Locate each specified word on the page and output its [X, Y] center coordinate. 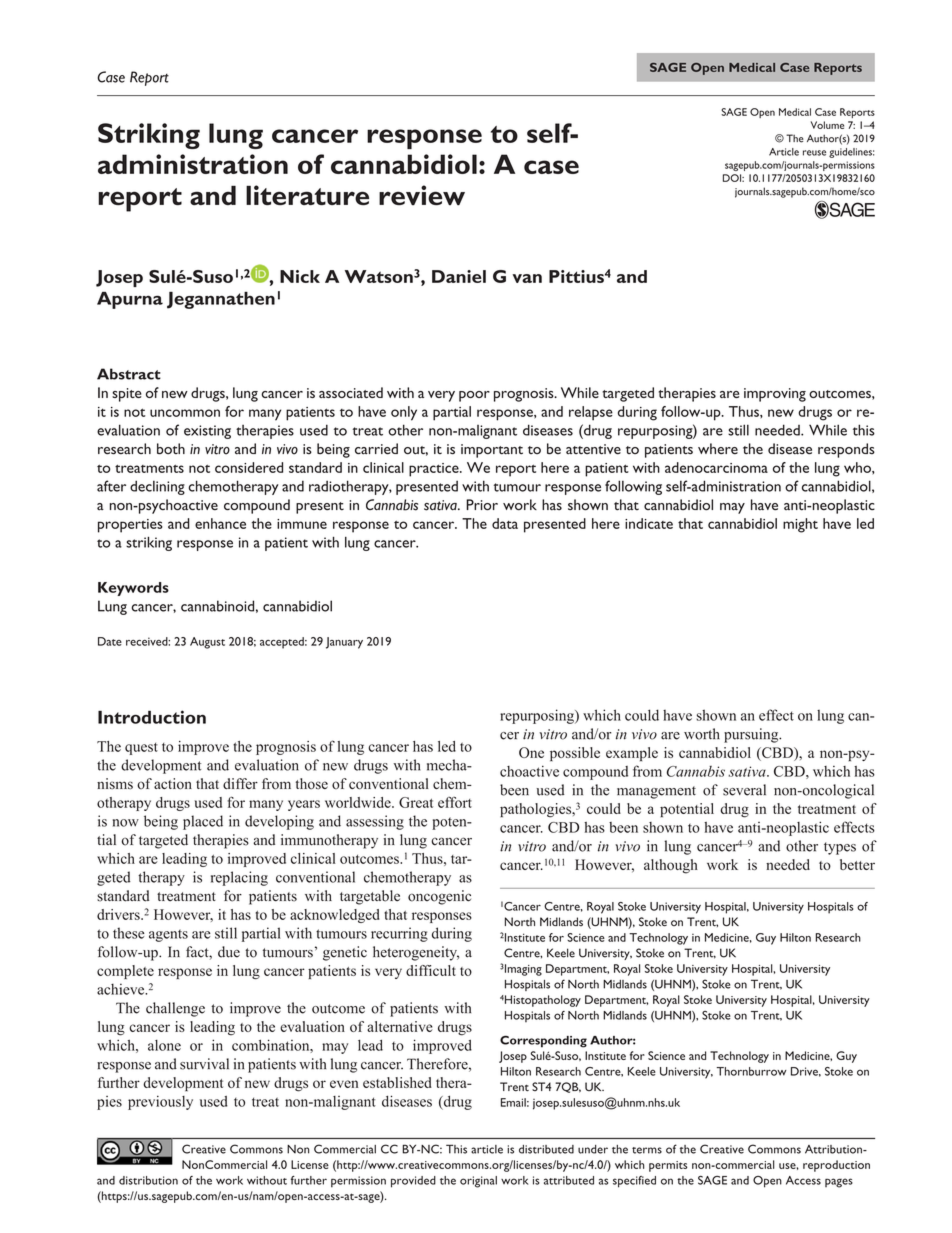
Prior [482, 505]
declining [157, 487]
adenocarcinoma [716, 467]
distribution [148, 1180]
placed [203, 822]
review [422, 195]
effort [455, 802]
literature [307, 195]
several [744, 790]
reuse [814, 153]
